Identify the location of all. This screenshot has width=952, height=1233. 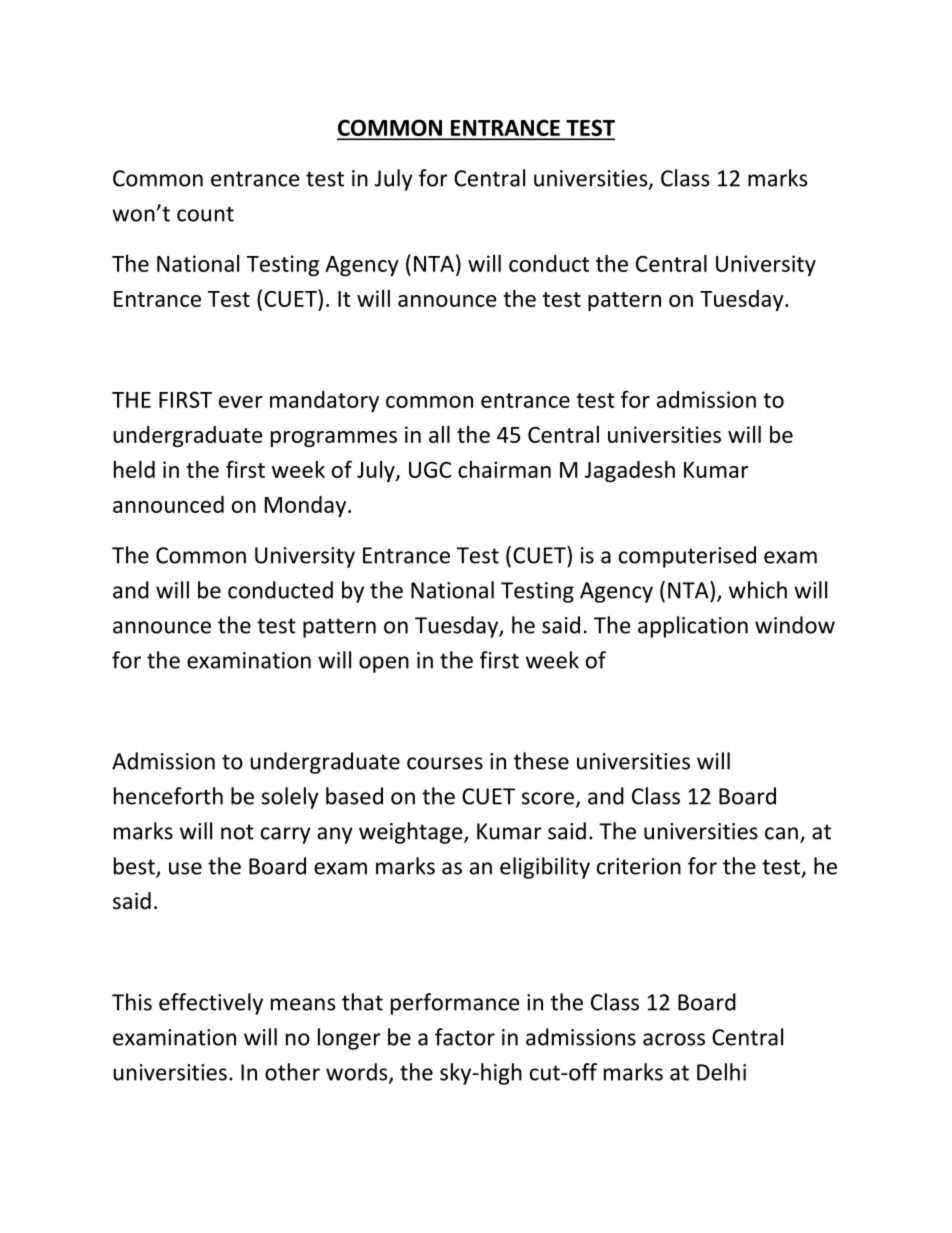
(439, 434).
